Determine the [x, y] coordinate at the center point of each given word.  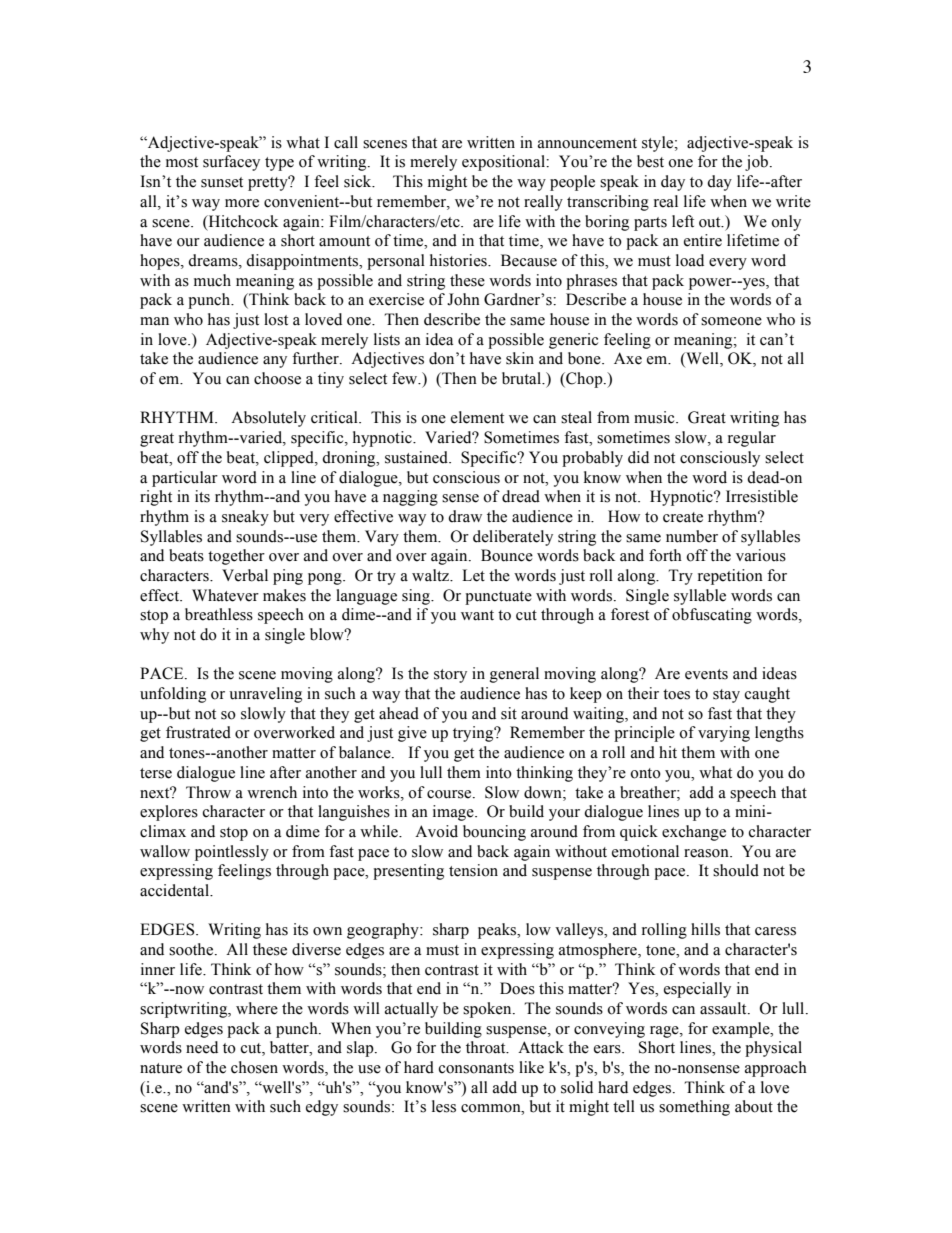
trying [474, 734]
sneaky [245, 518]
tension [473, 870]
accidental [176, 890]
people [572, 183]
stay [726, 696]
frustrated [198, 732]
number [692, 536]
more [242, 203]
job [758, 163]
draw [465, 516]
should [736, 870]
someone [731, 321]
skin [520, 358]
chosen [254, 1067]
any [275, 362]
